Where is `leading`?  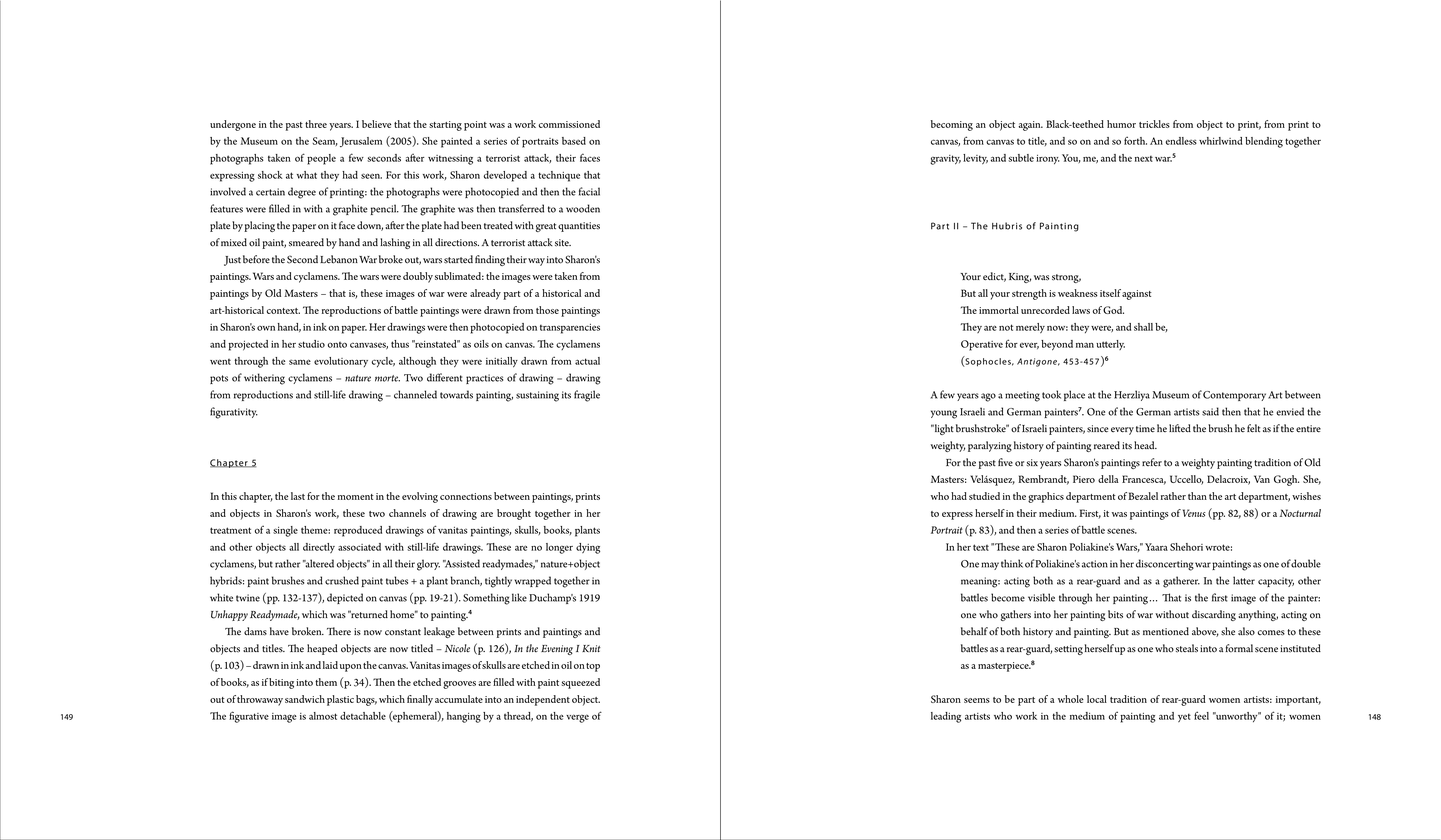
leading is located at coordinates (946, 717).
